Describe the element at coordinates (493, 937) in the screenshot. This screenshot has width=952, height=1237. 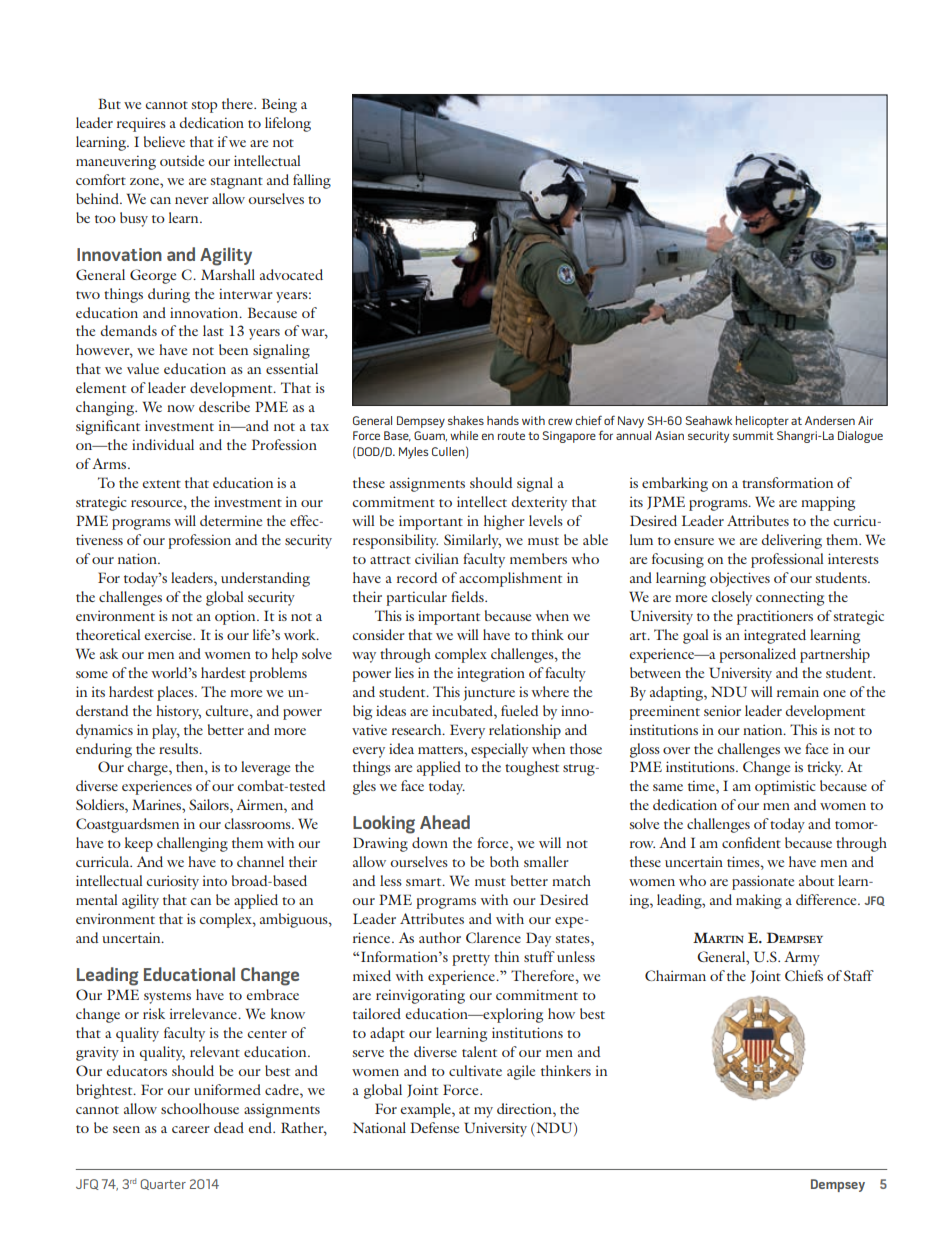
I see `Clarence` at that location.
